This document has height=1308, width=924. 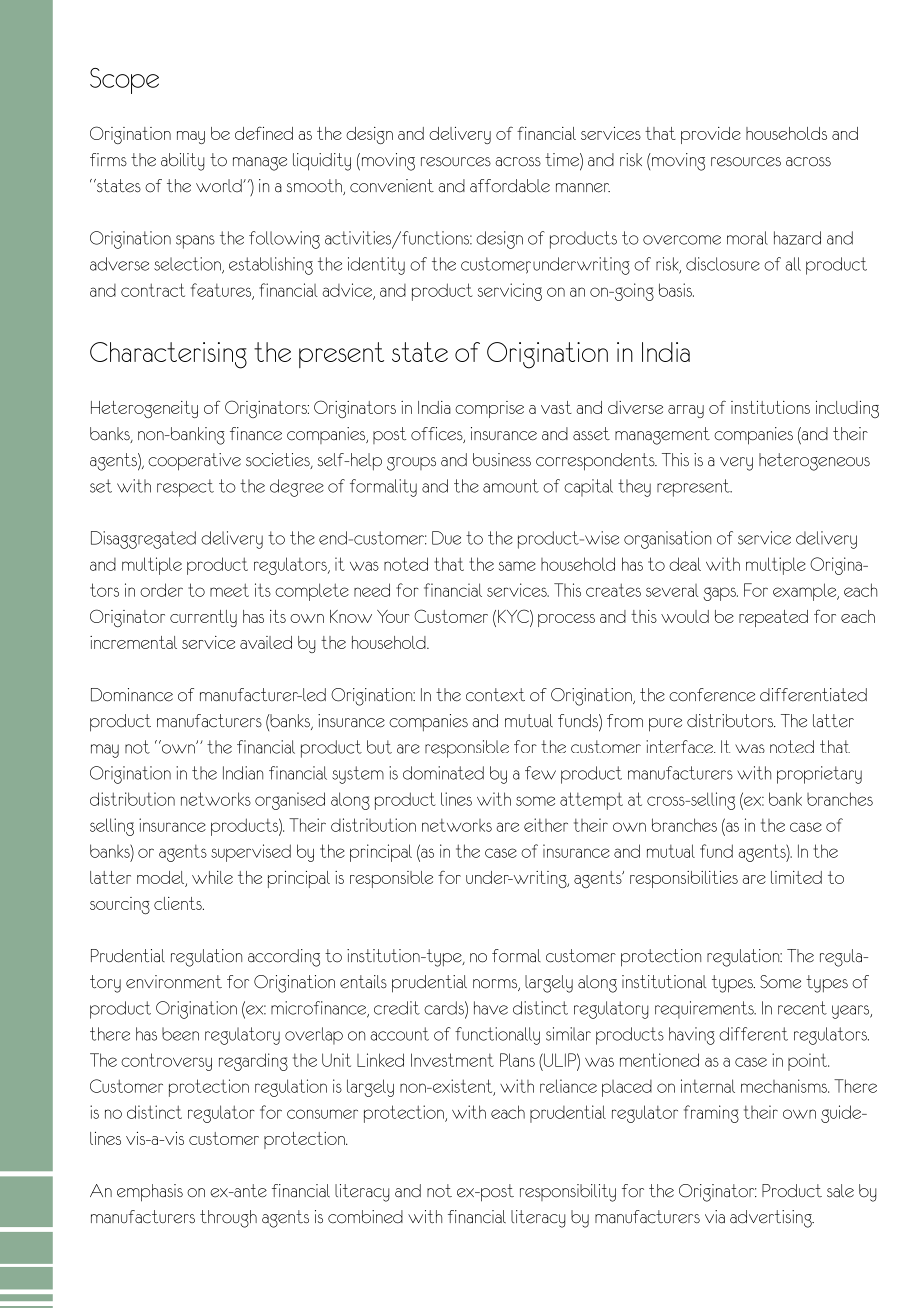 I want to click on currently, so click(x=203, y=618).
